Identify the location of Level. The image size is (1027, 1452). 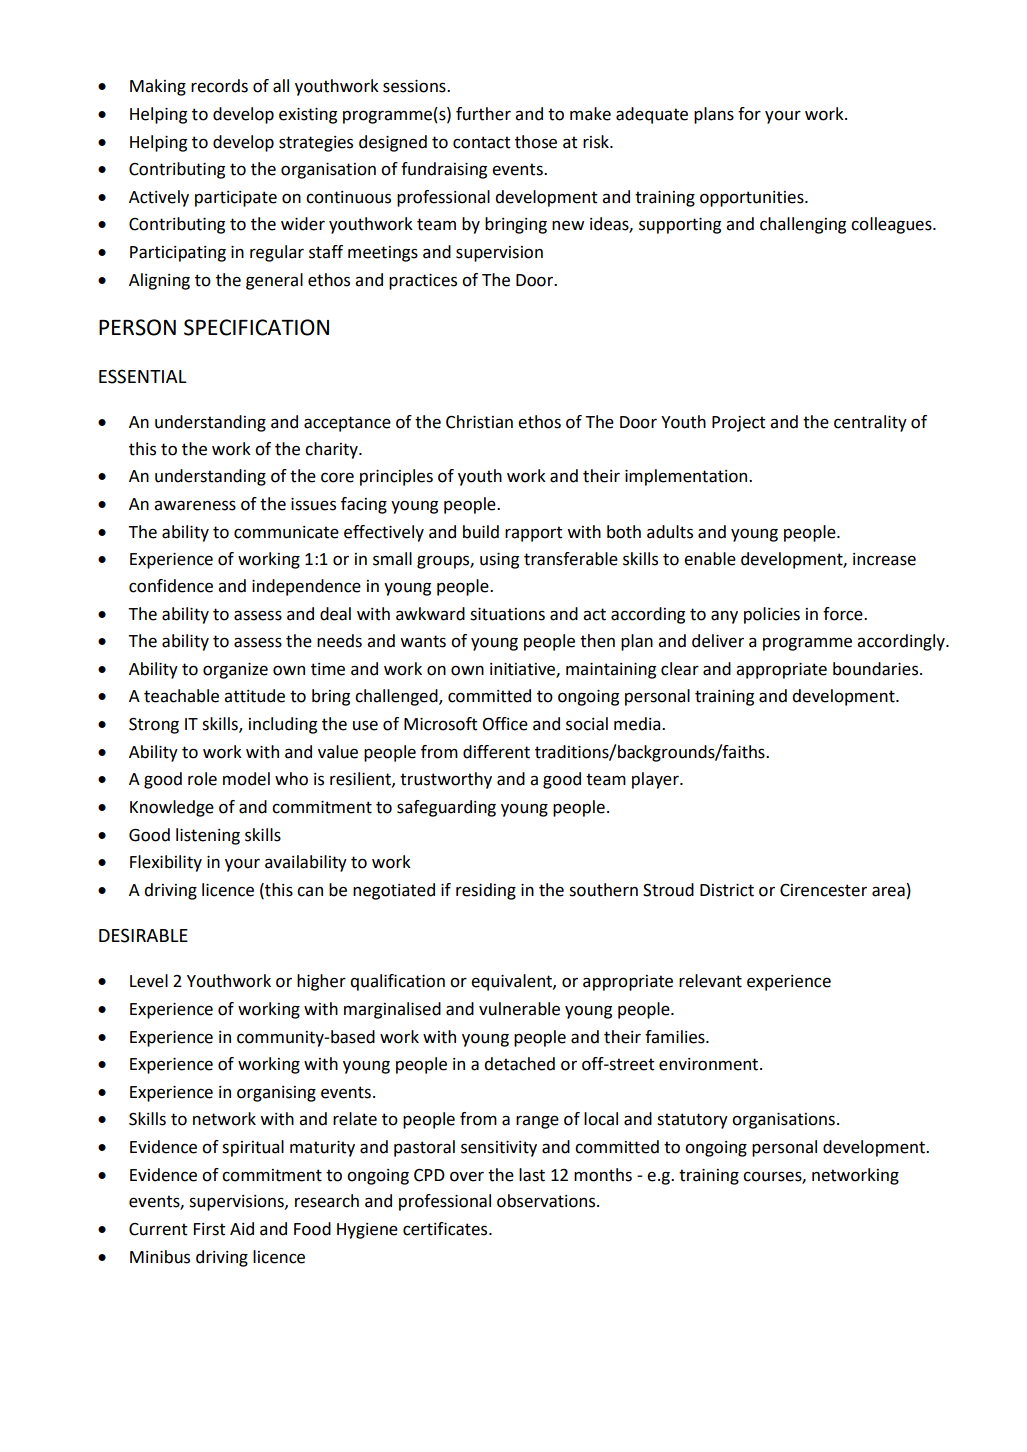
(149, 981).
